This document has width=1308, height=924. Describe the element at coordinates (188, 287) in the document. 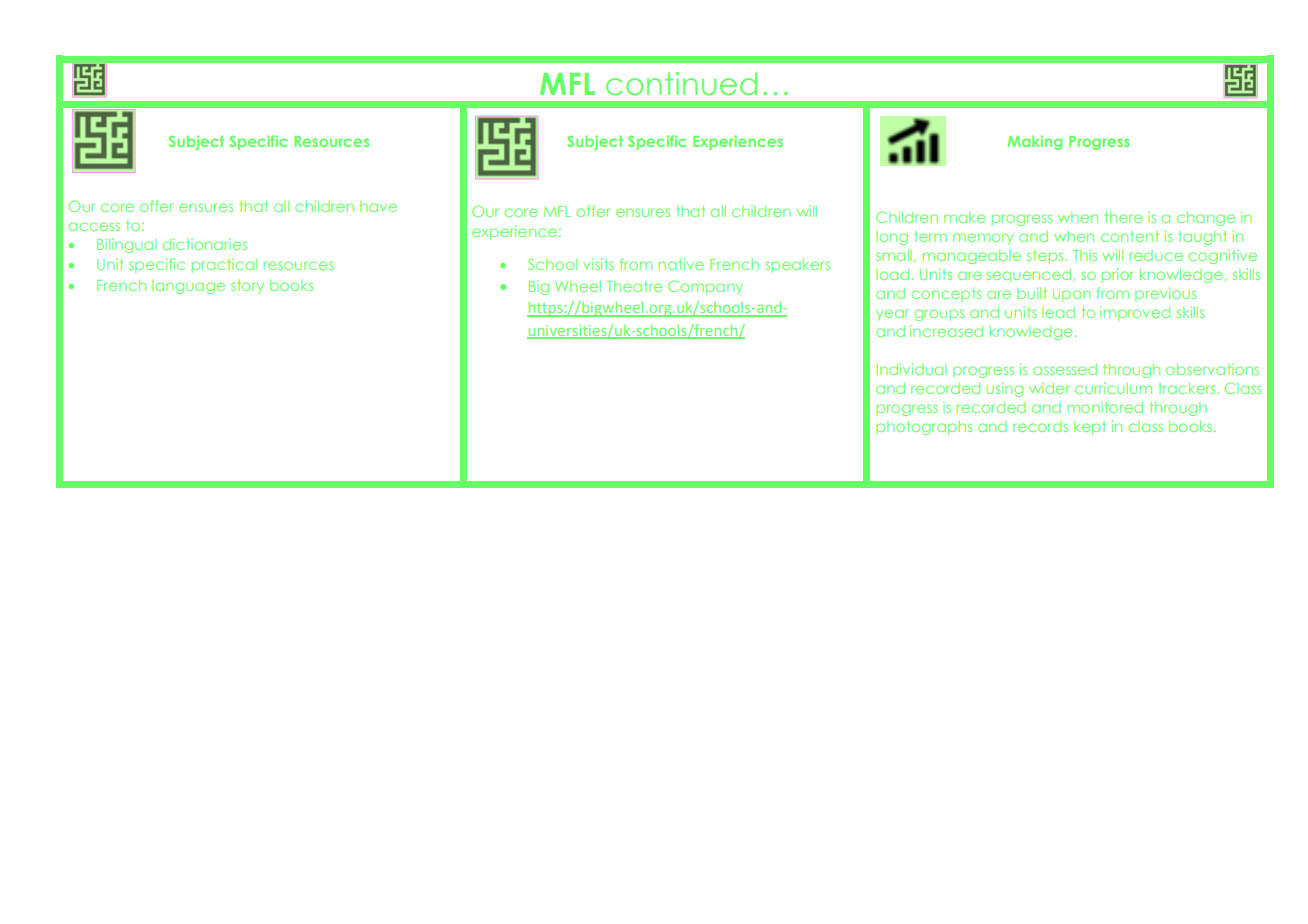

I see `language` at that location.
